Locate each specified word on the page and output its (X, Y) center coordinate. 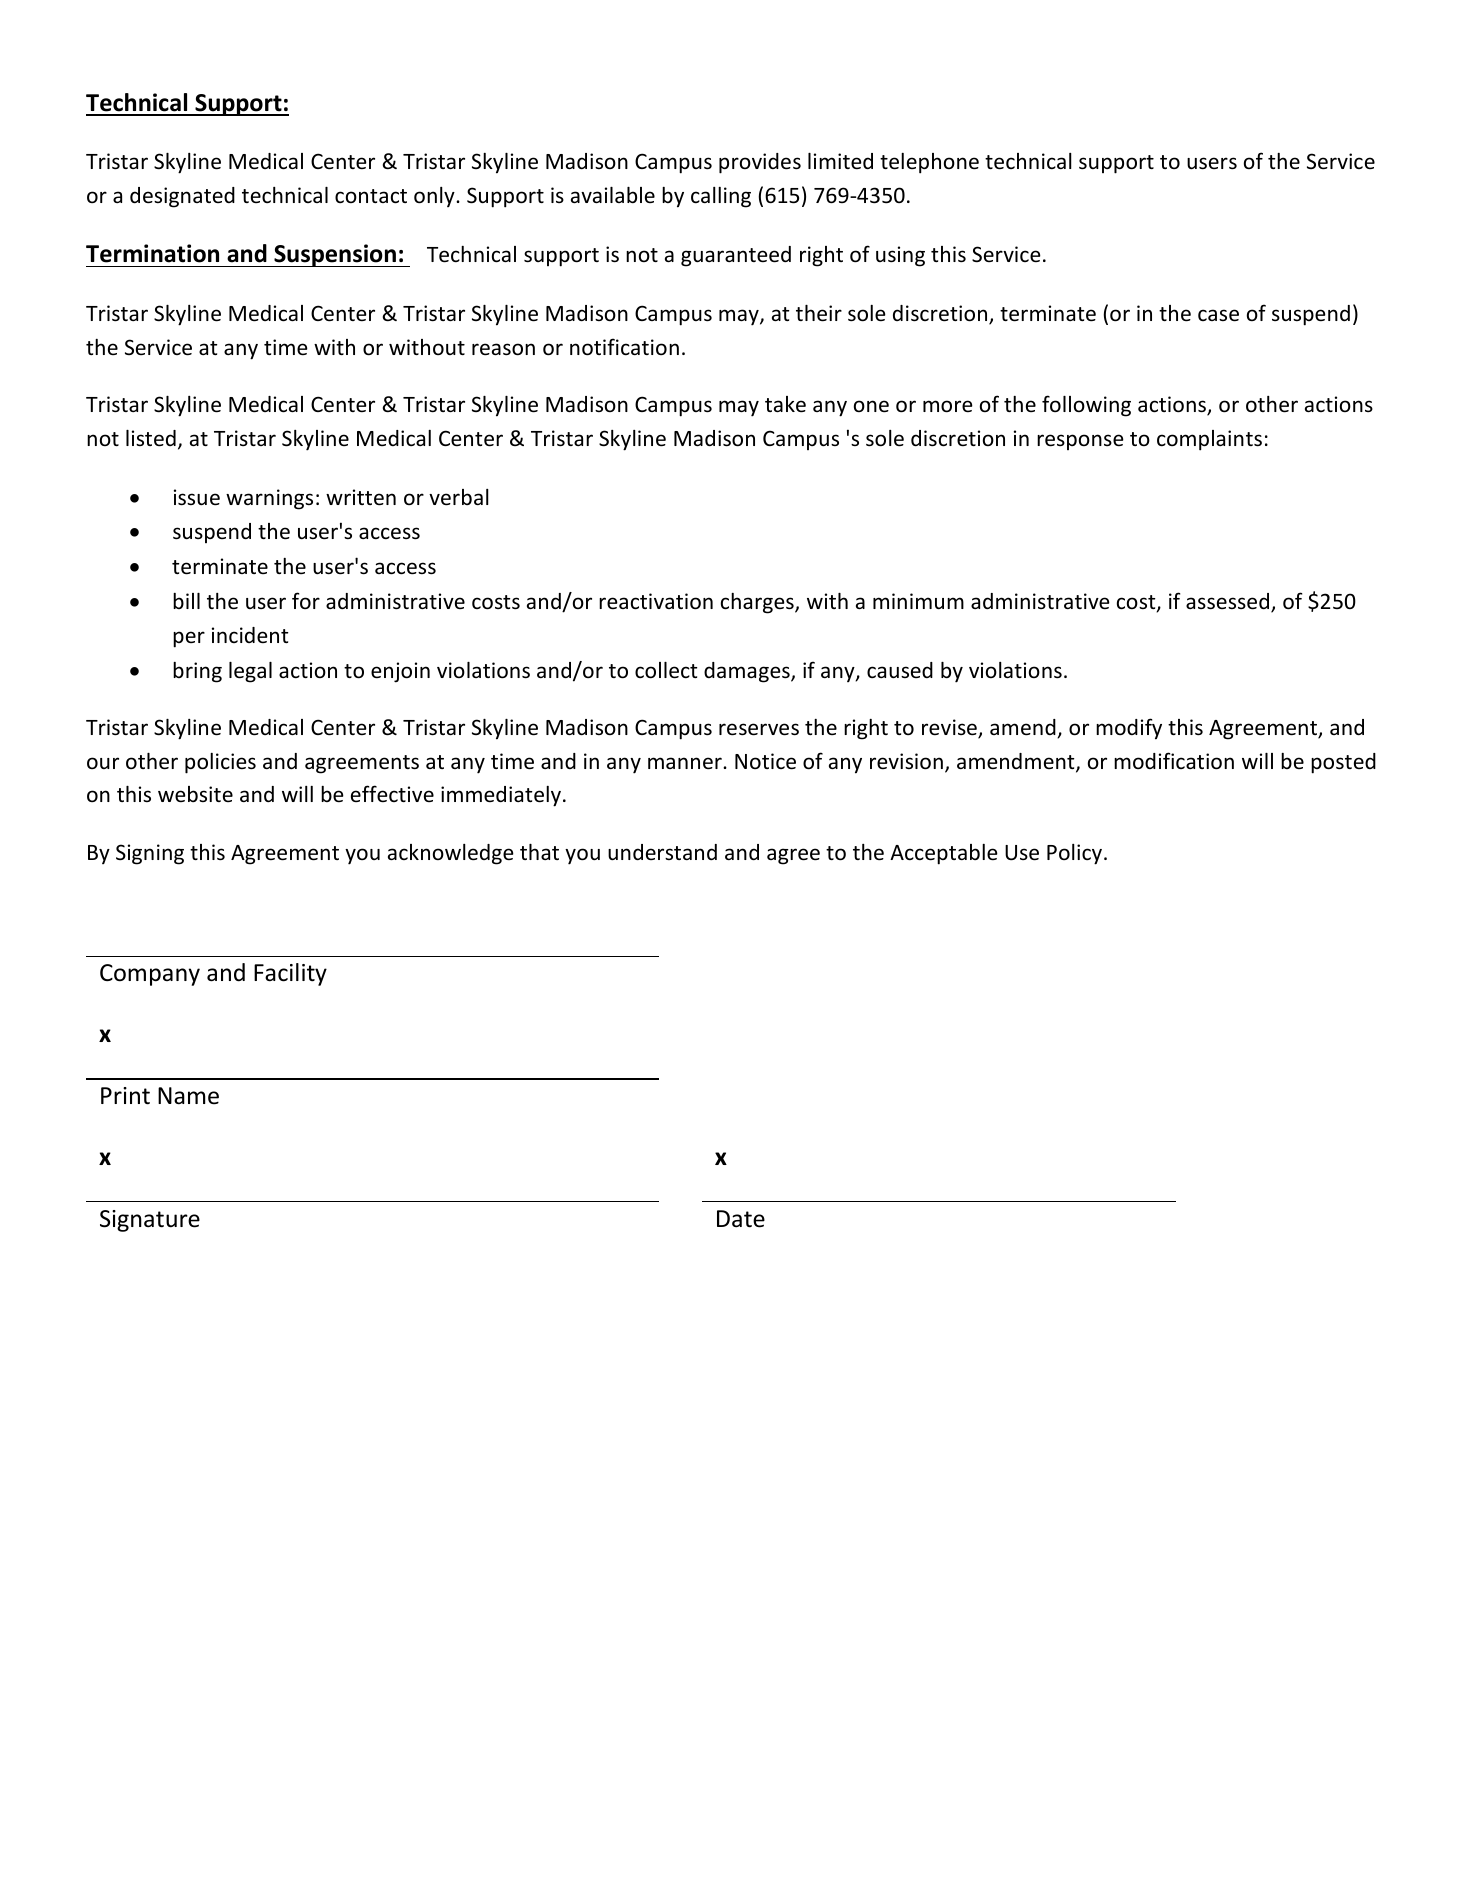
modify (1129, 729)
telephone (929, 163)
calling (721, 197)
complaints (1209, 440)
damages (748, 672)
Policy (1074, 854)
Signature (150, 1221)
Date (741, 1219)
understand (662, 852)
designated (182, 197)
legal (250, 672)
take (785, 404)
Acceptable (944, 854)
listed (151, 438)
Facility (290, 974)
